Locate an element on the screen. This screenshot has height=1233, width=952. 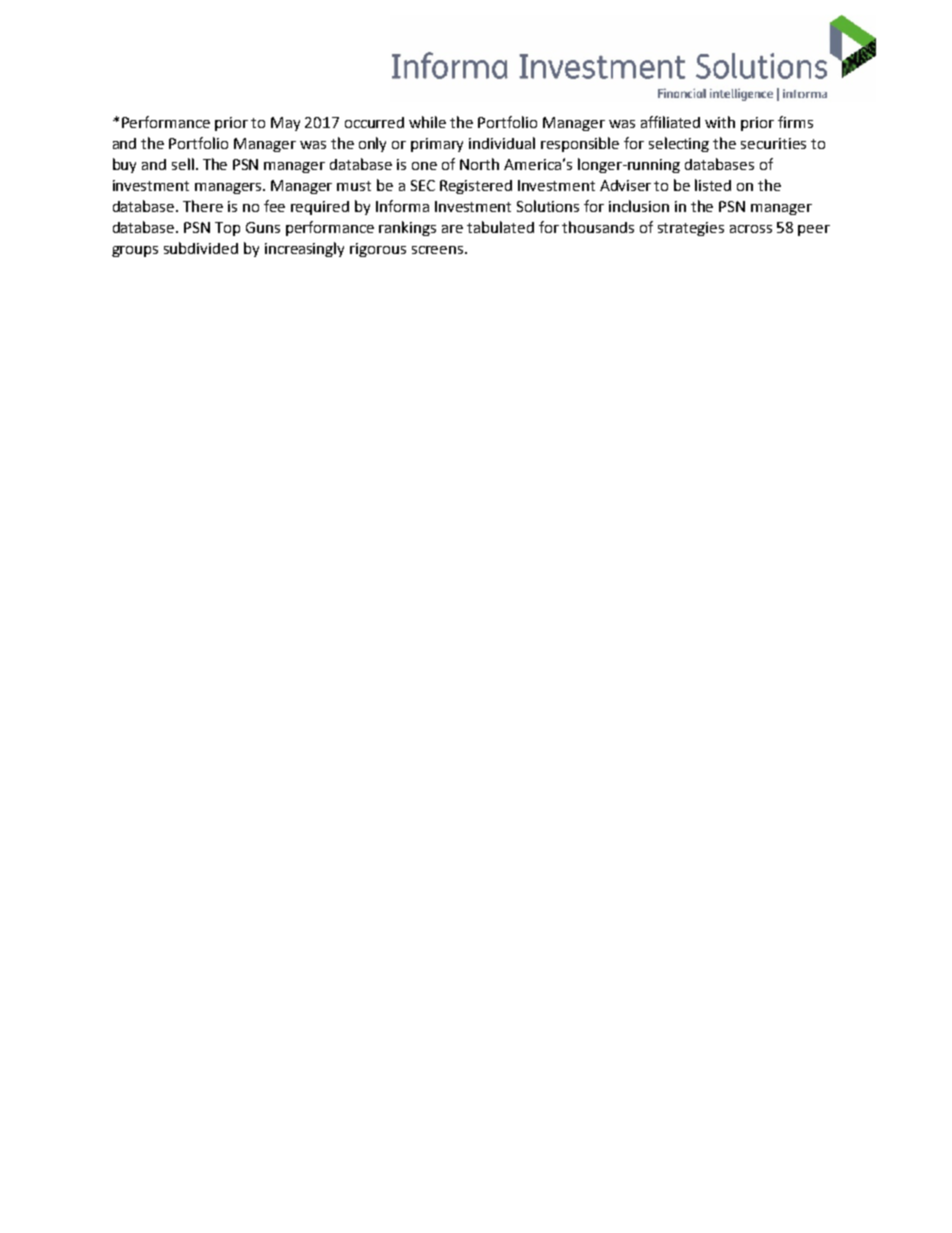
while is located at coordinates (427, 122).
